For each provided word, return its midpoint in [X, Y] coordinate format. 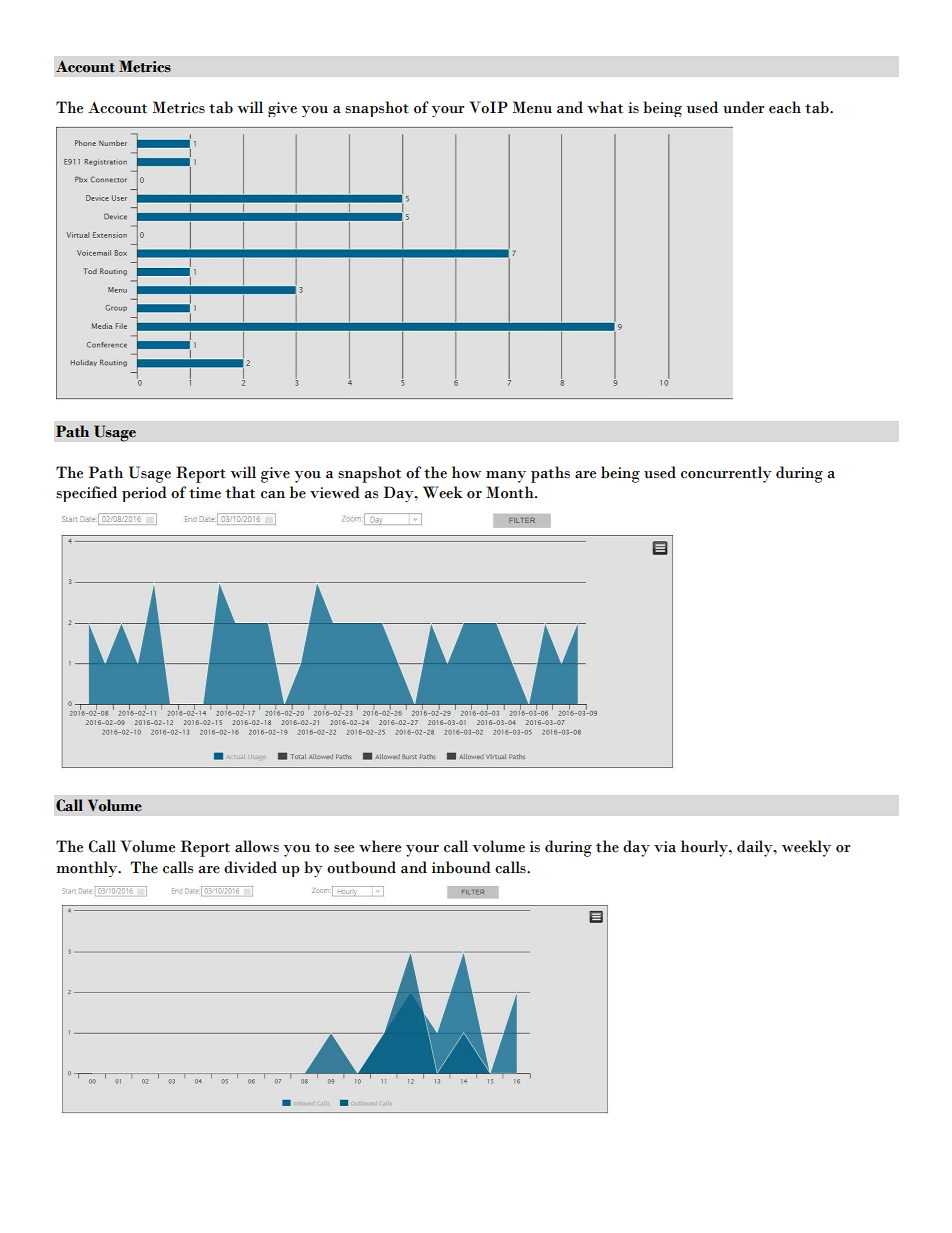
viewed [335, 492]
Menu [532, 107]
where [380, 846]
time [205, 493]
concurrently [726, 474]
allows [257, 846]
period [144, 494]
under [743, 107]
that [240, 492]
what [605, 107]
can [273, 495]
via [665, 847]
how [466, 472]
